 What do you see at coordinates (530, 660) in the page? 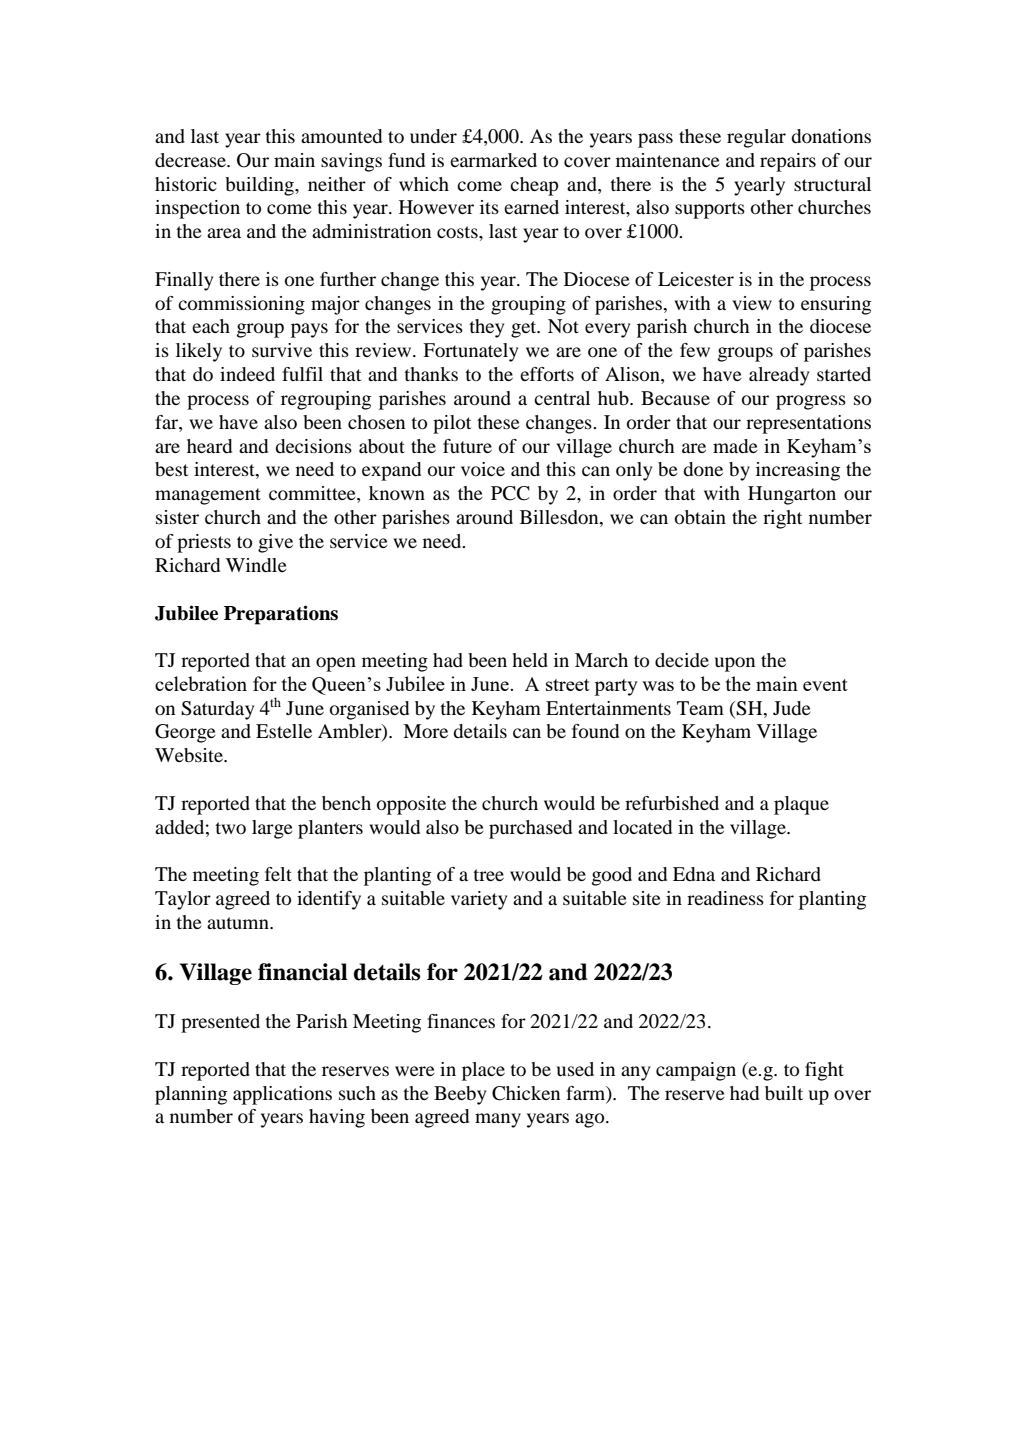
I see `held` at bounding box center [530, 660].
